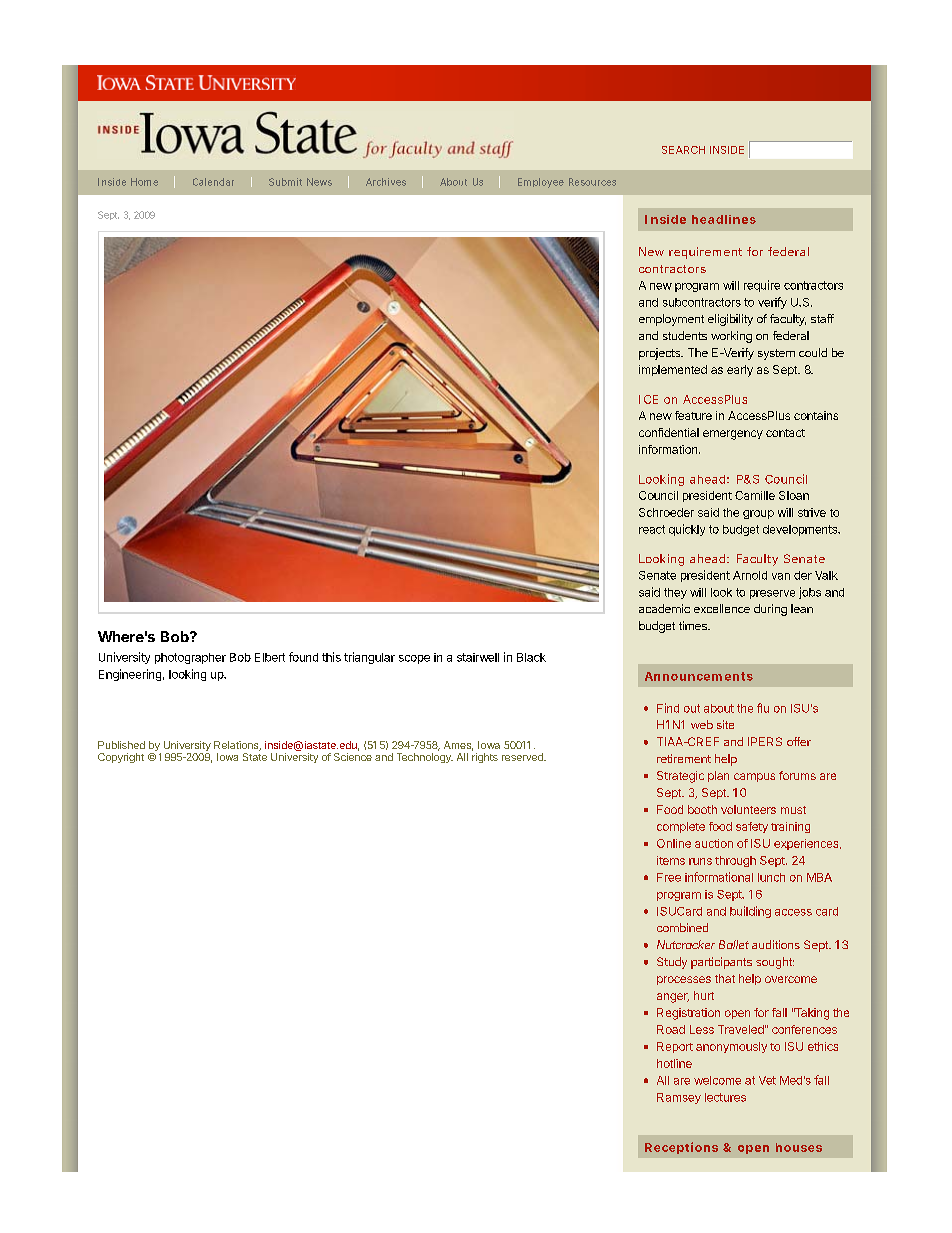 The height and width of the screenshot is (1233, 952). What do you see at coordinates (683, 150) in the screenshot?
I see `SEARCH` at bounding box center [683, 150].
